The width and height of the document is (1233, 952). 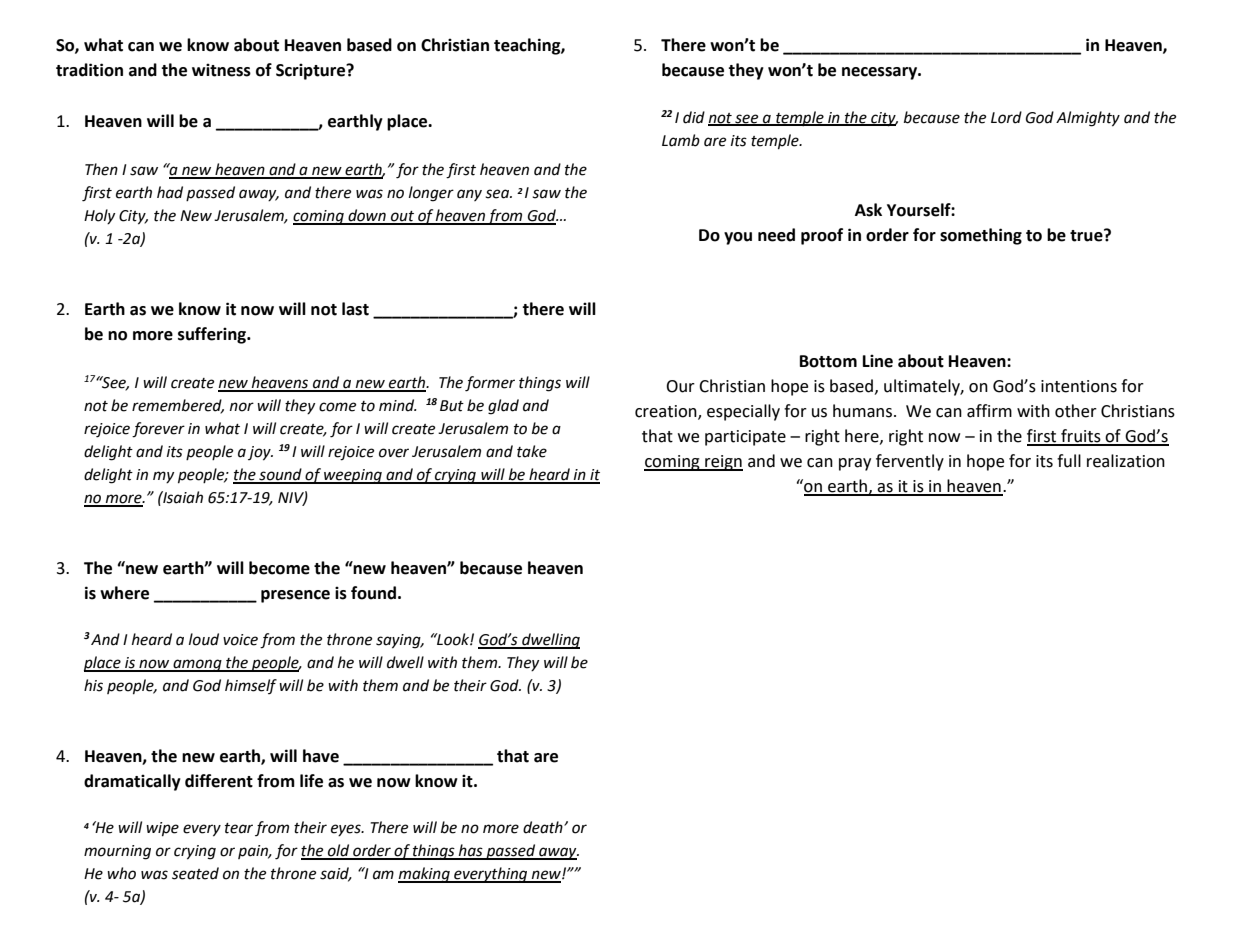 I want to click on Lord, so click(x=1006, y=117).
